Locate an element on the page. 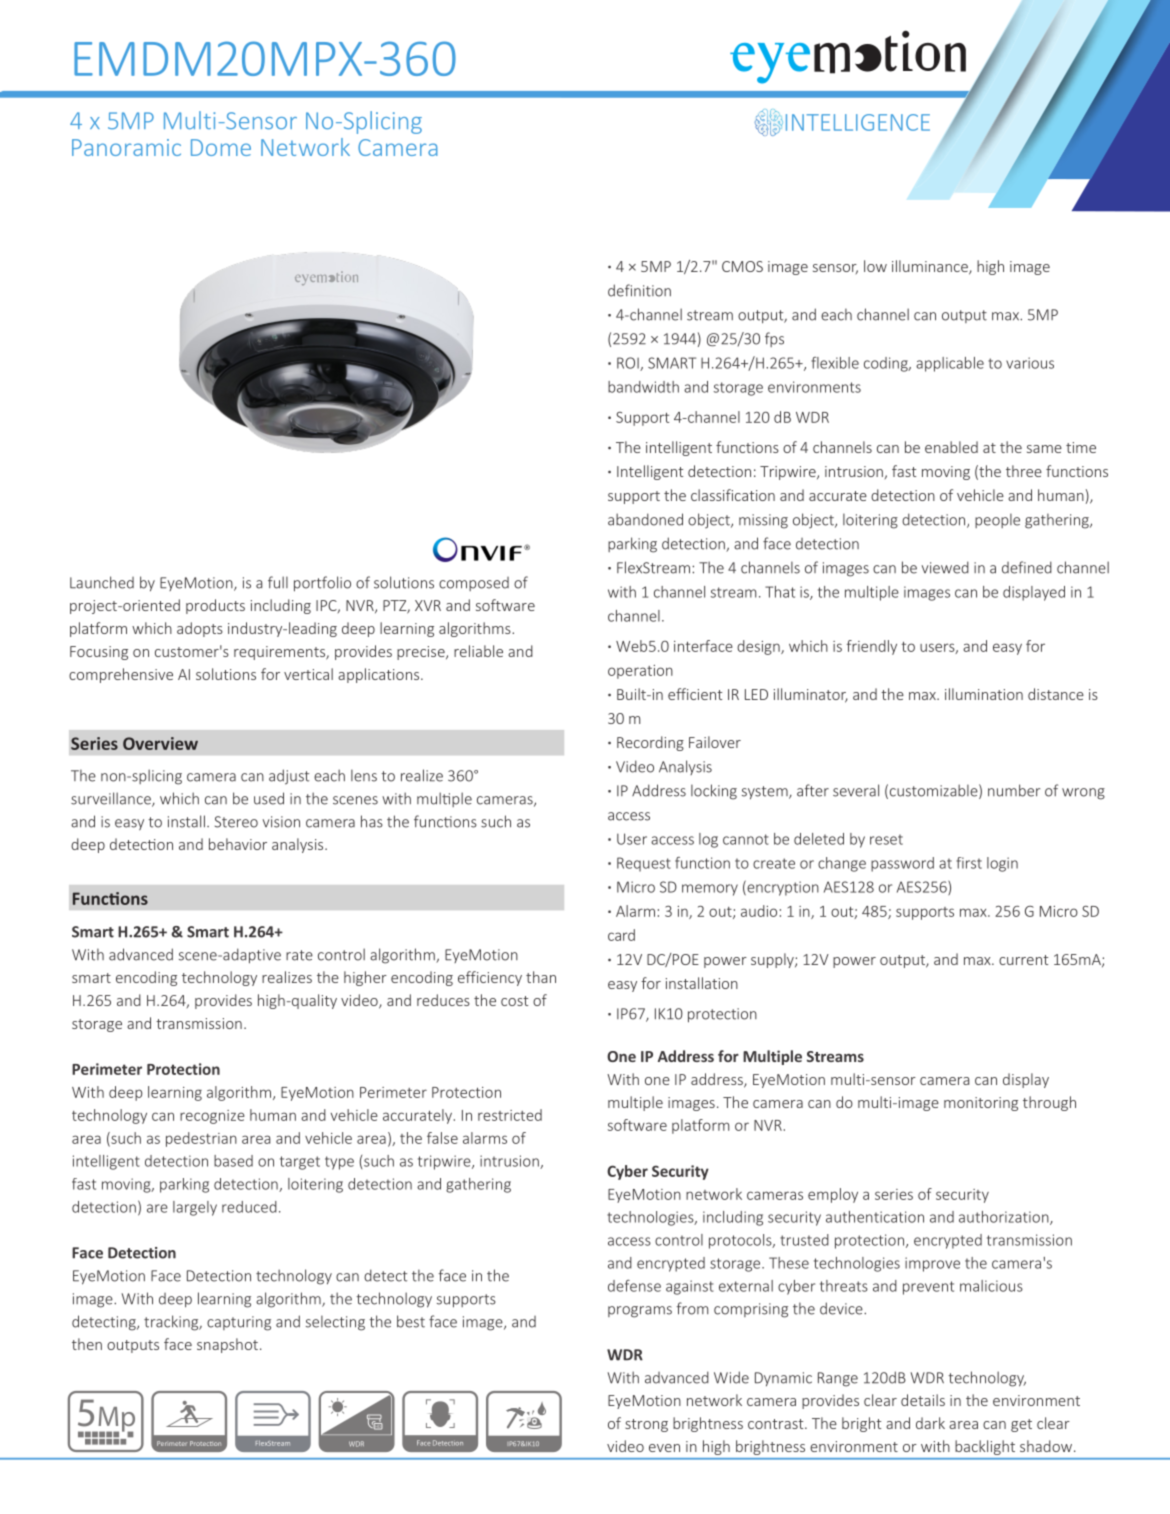  number is located at coordinates (1014, 790).
